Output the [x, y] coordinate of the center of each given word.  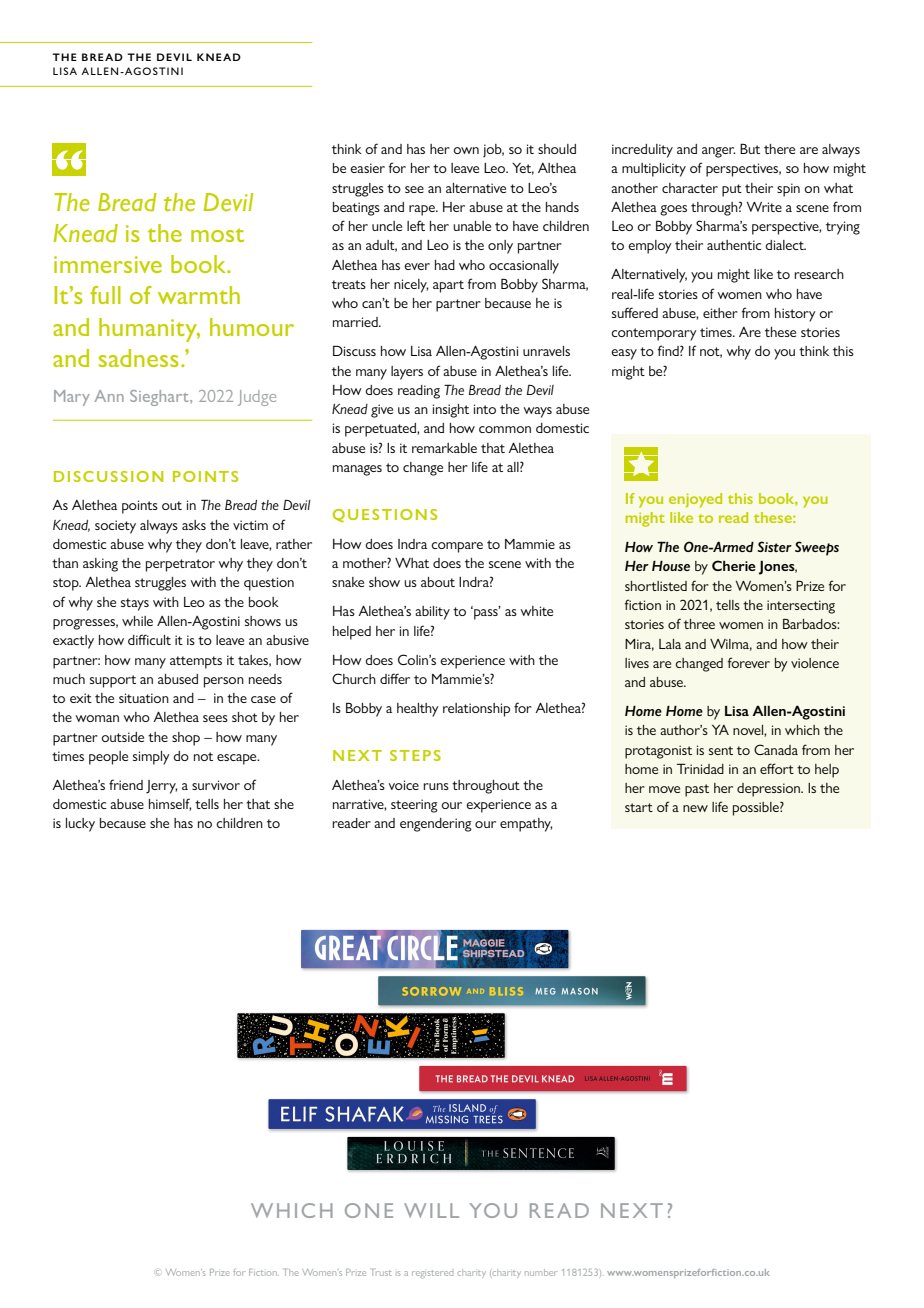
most [217, 235]
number [541, 1272]
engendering [436, 825]
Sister [774, 546]
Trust [381, 1272]
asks [194, 525]
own [466, 150]
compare [457, 547]
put [732, 190]
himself [170, 804]
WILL [431, 1210]
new [695, 808]
